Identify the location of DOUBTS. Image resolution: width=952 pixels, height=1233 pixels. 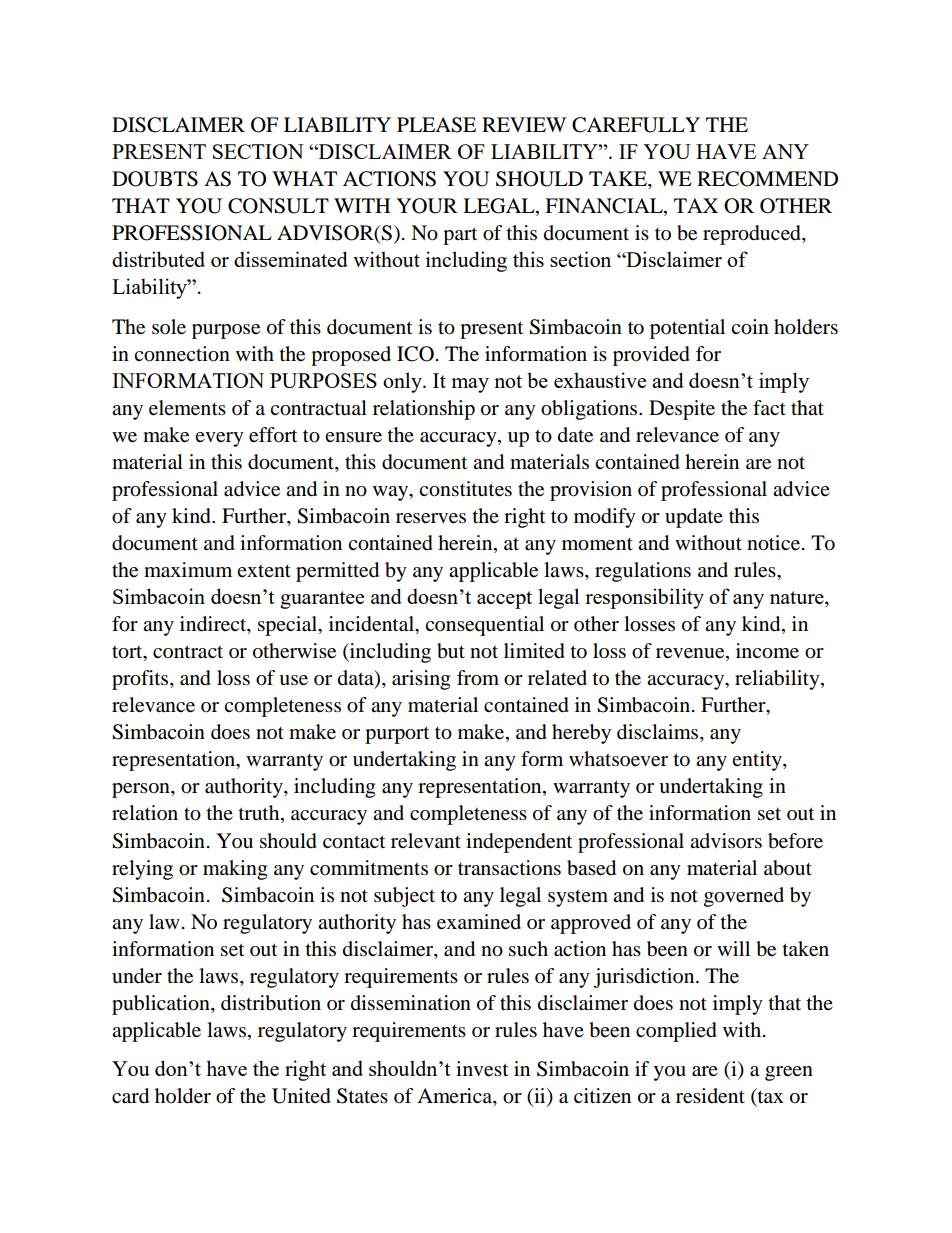
(155, 179).
